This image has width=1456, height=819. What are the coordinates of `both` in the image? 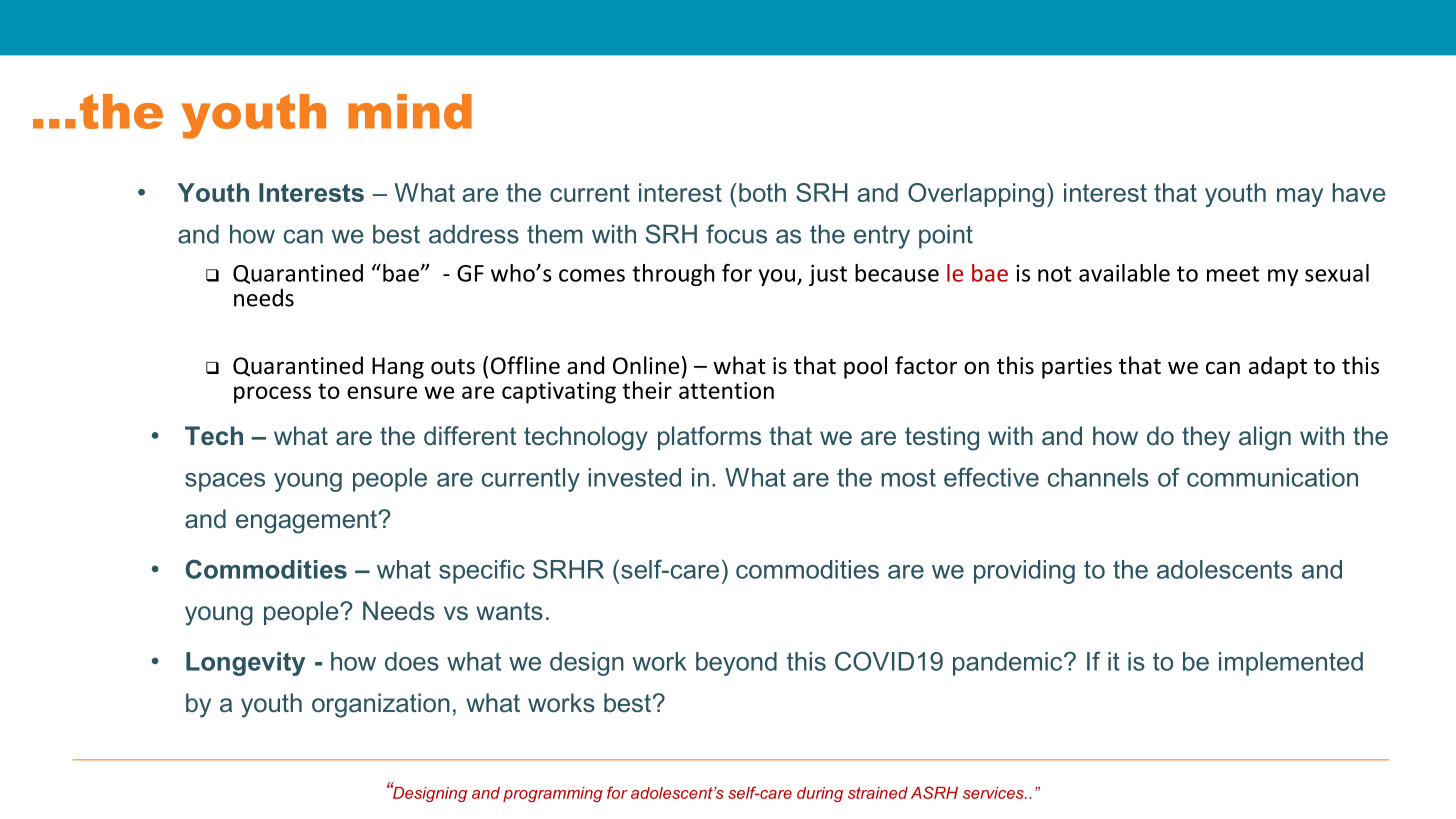 It's located at (762, 192).
